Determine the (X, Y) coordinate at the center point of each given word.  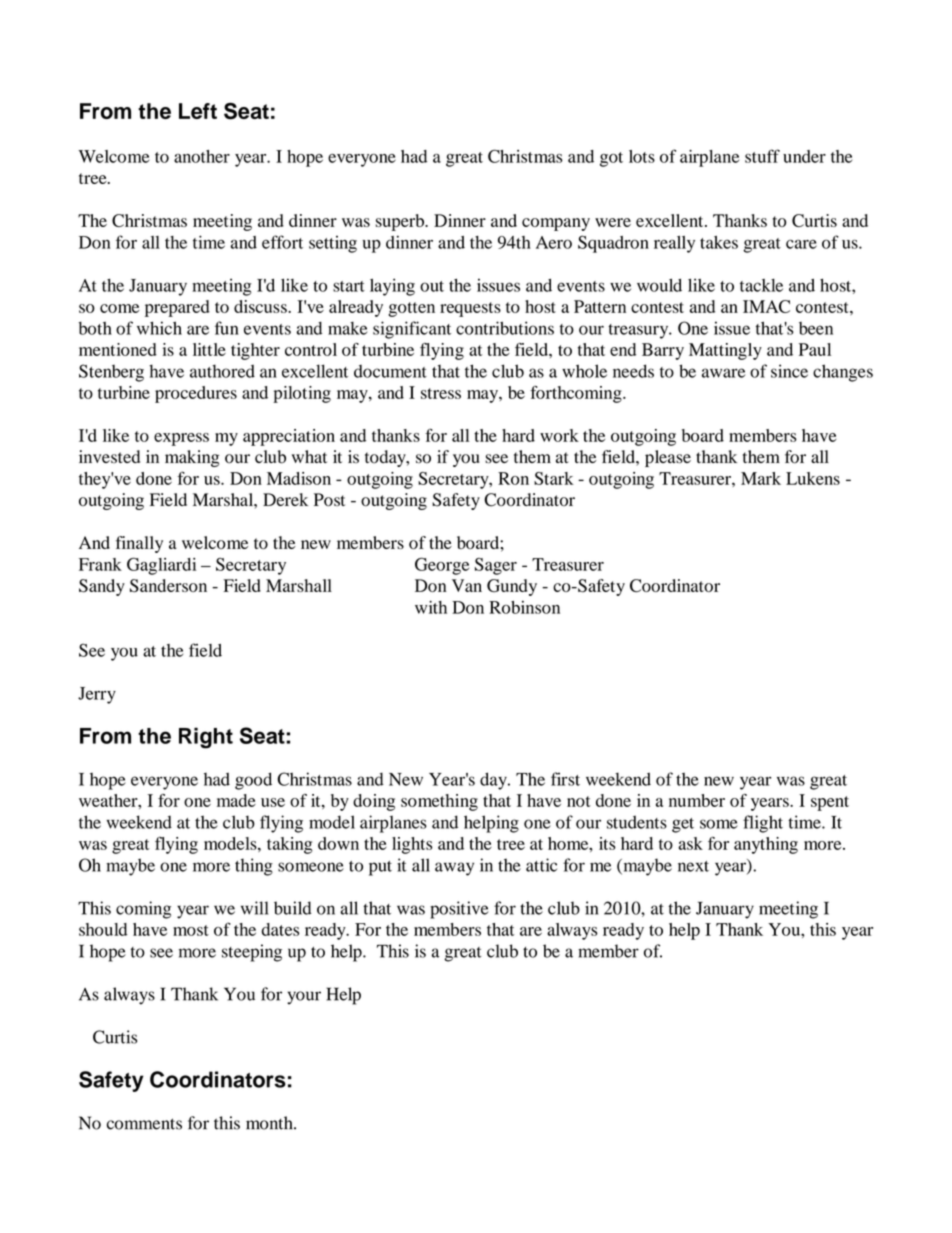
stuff (762, 156)
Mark (761, 478)
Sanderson (168, 586)
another (202, 156)
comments (144, 1124)
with (431, 607)
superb (401, 222)
